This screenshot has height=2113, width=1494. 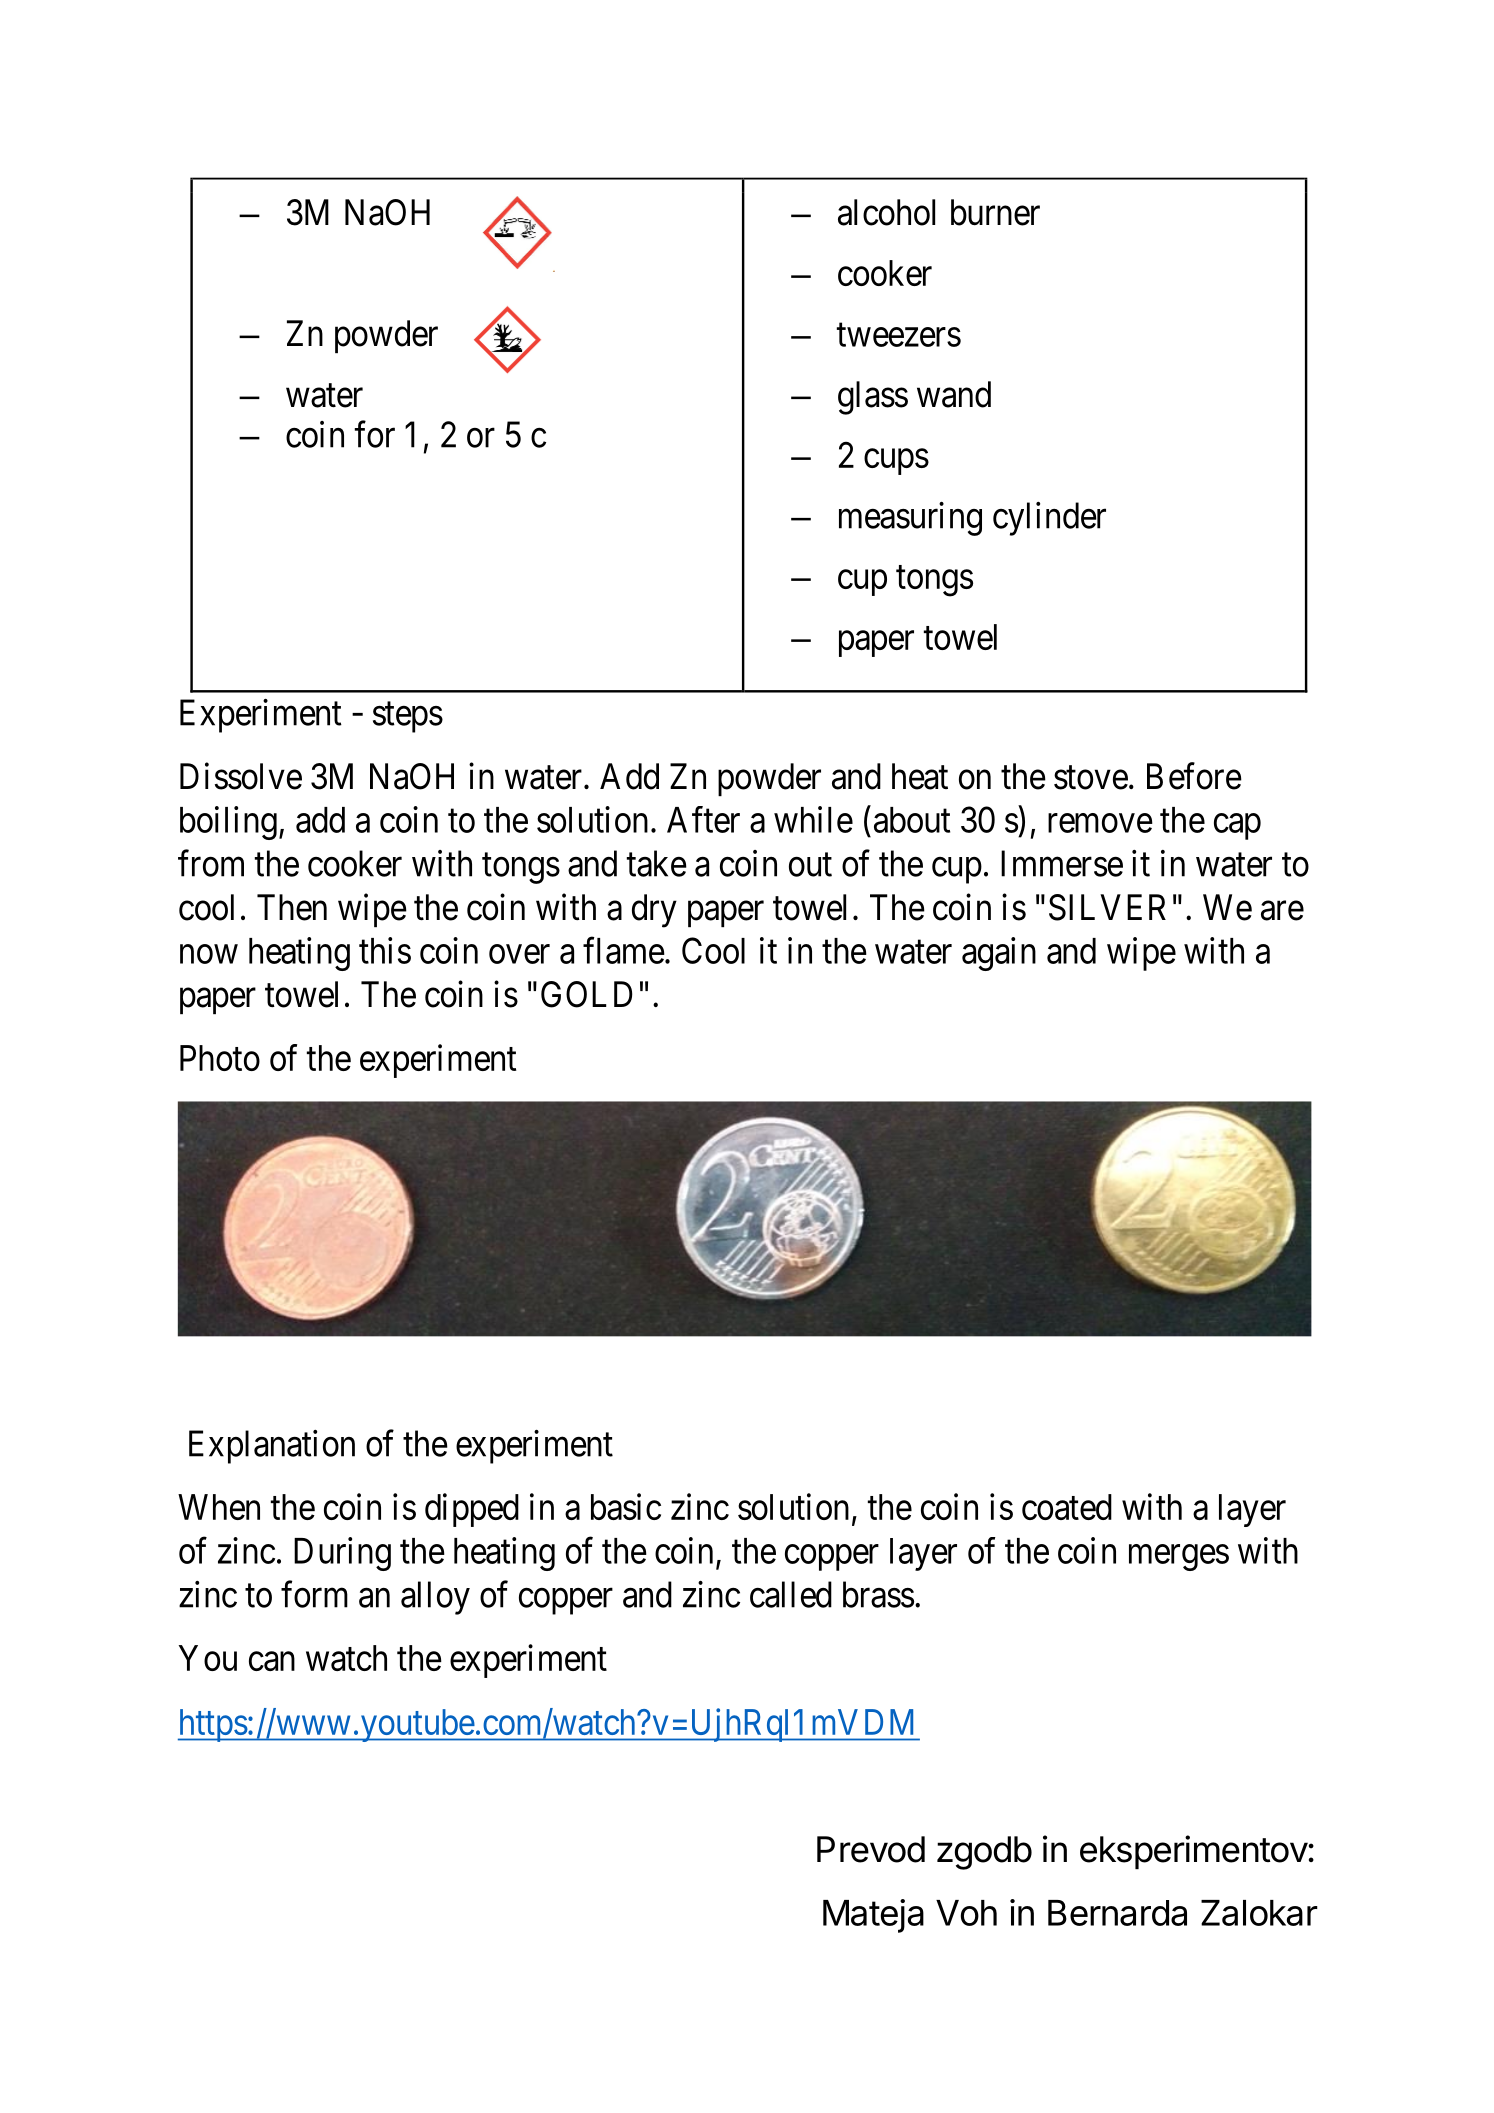 What do you see at coordinates (241, 776) in the screenshot?
I see `Dissolve` at bounding box center [241, 776].
